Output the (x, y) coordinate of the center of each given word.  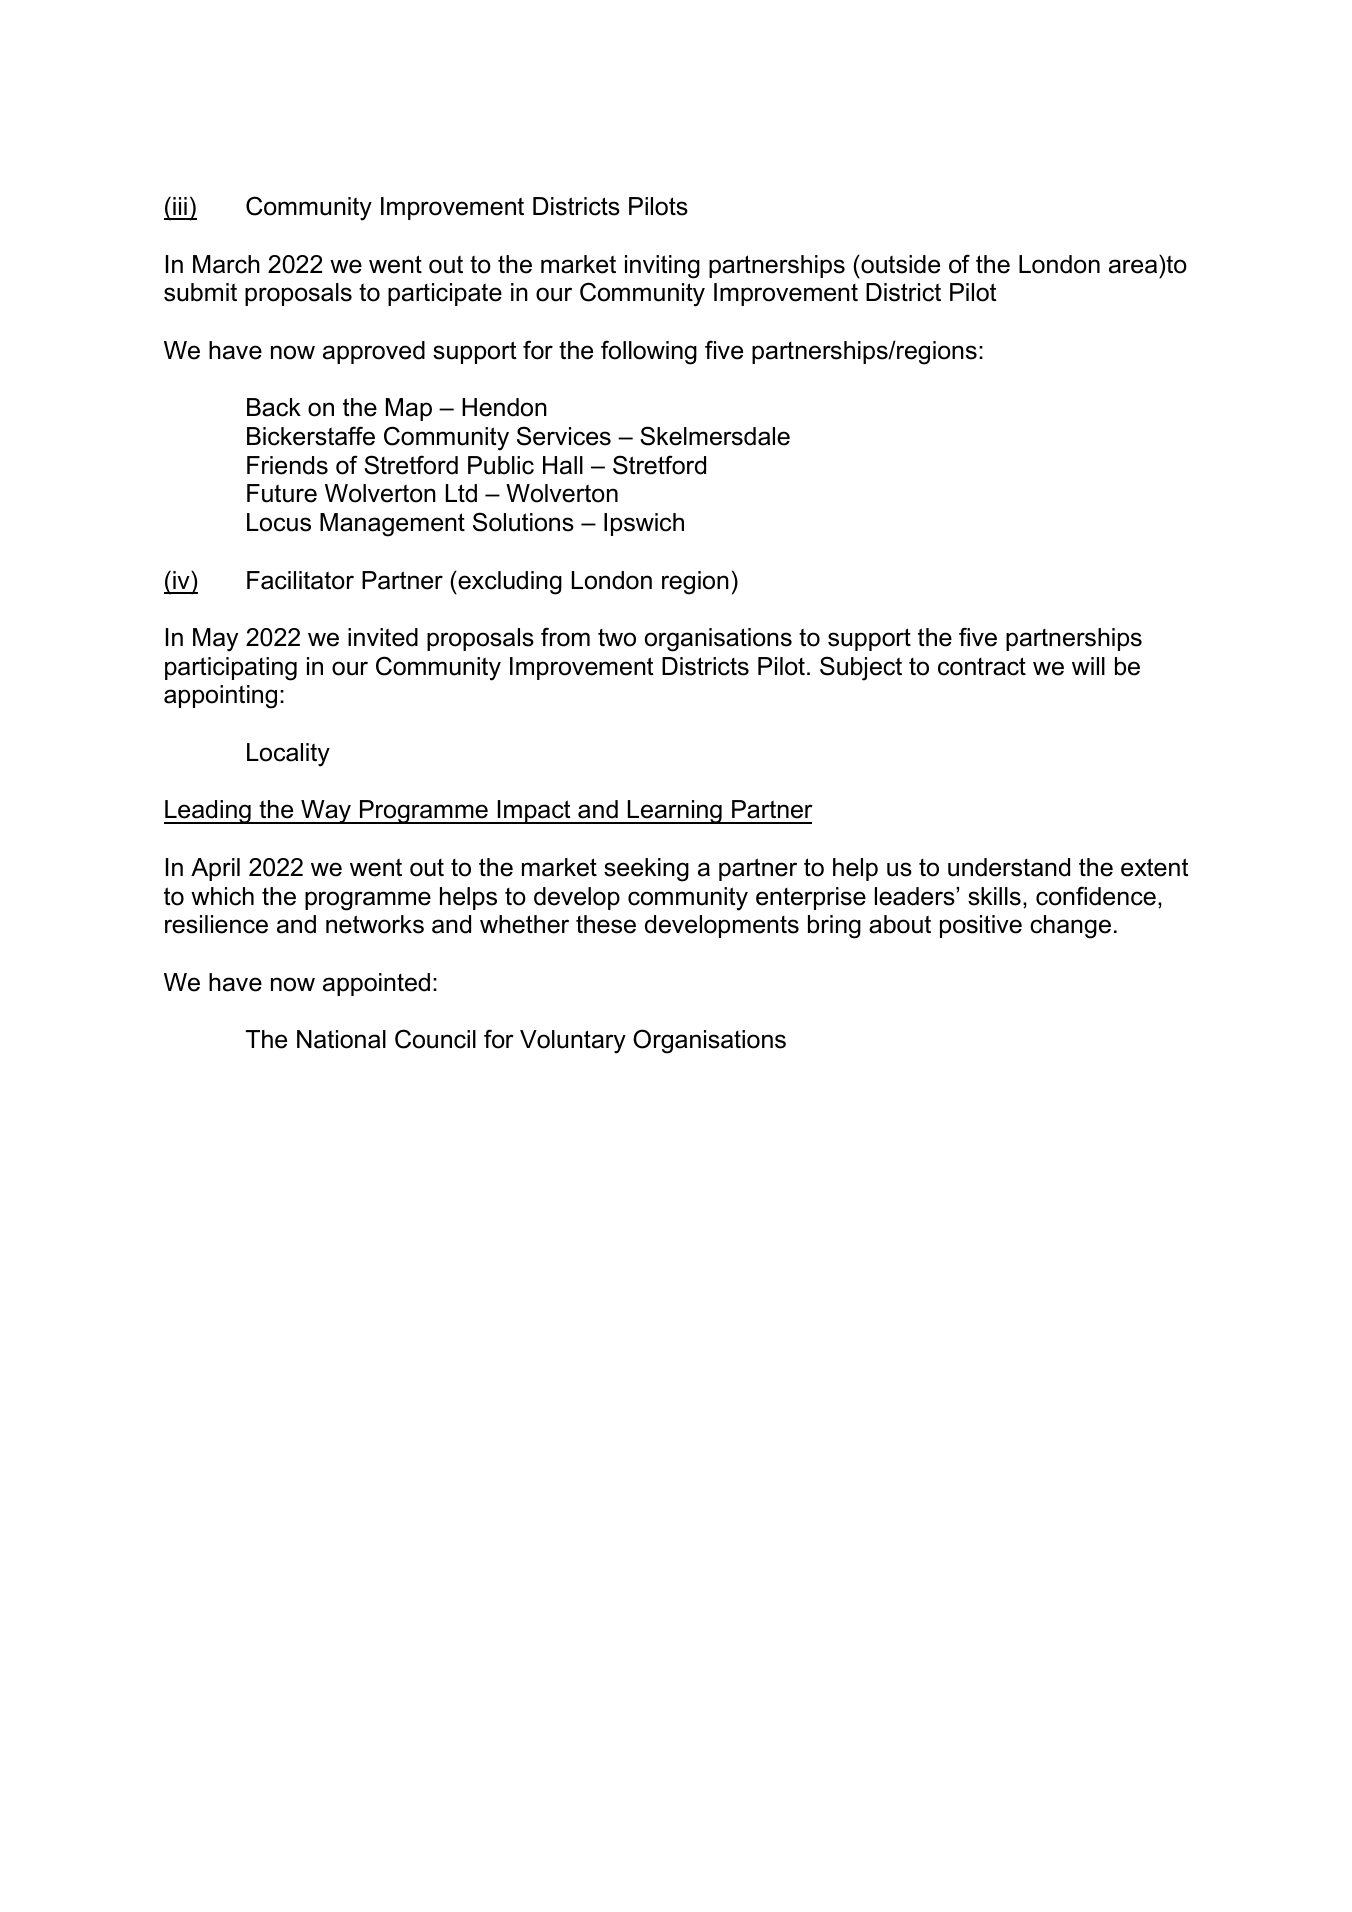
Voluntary (573, 1042)
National (341, 1039)
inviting (662, 267)
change (1070, 927)
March (226, 264)
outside (899, 264)
